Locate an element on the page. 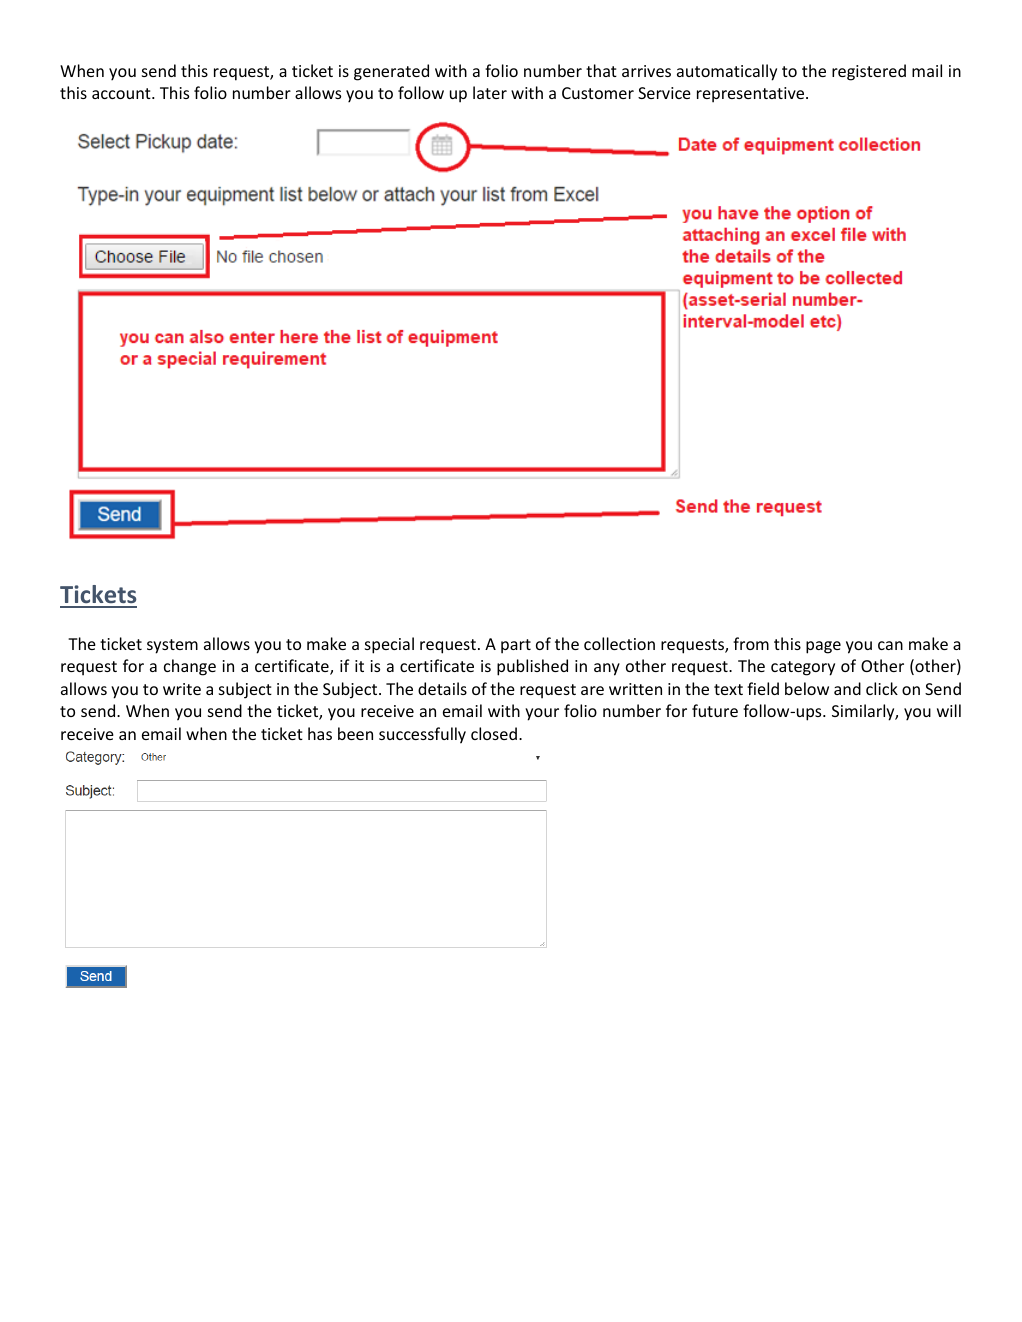 Image resolution: width=1022 pixels, height=1322 pixels. generated is located at coordinates (391, 72).
